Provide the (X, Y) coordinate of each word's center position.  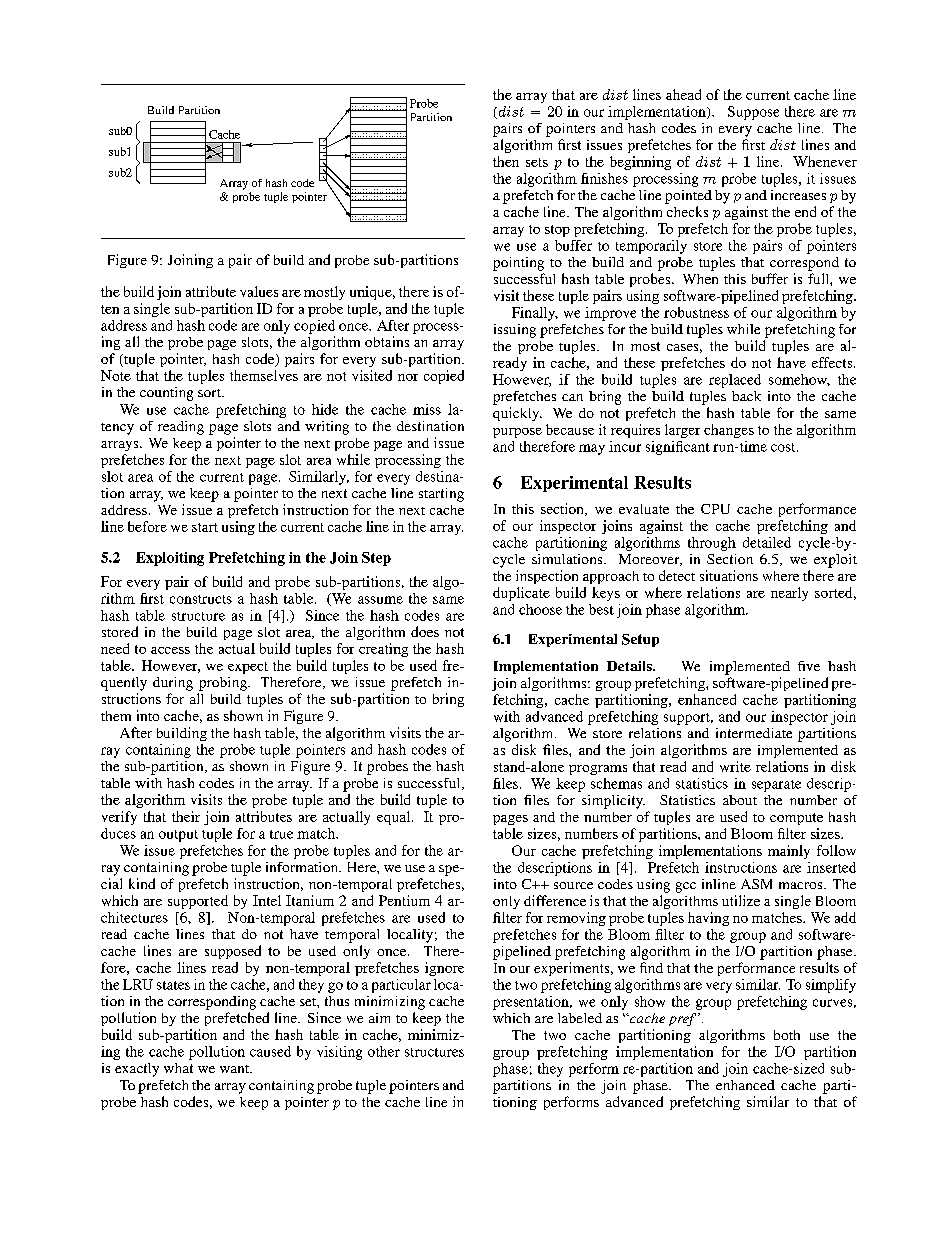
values (259, 291)
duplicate (521, 594)
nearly (789, 594)
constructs (201, 599)
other (384, 1051)
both (787, 1035)
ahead (683, 94)
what (178, 1068)
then (506, 161)
